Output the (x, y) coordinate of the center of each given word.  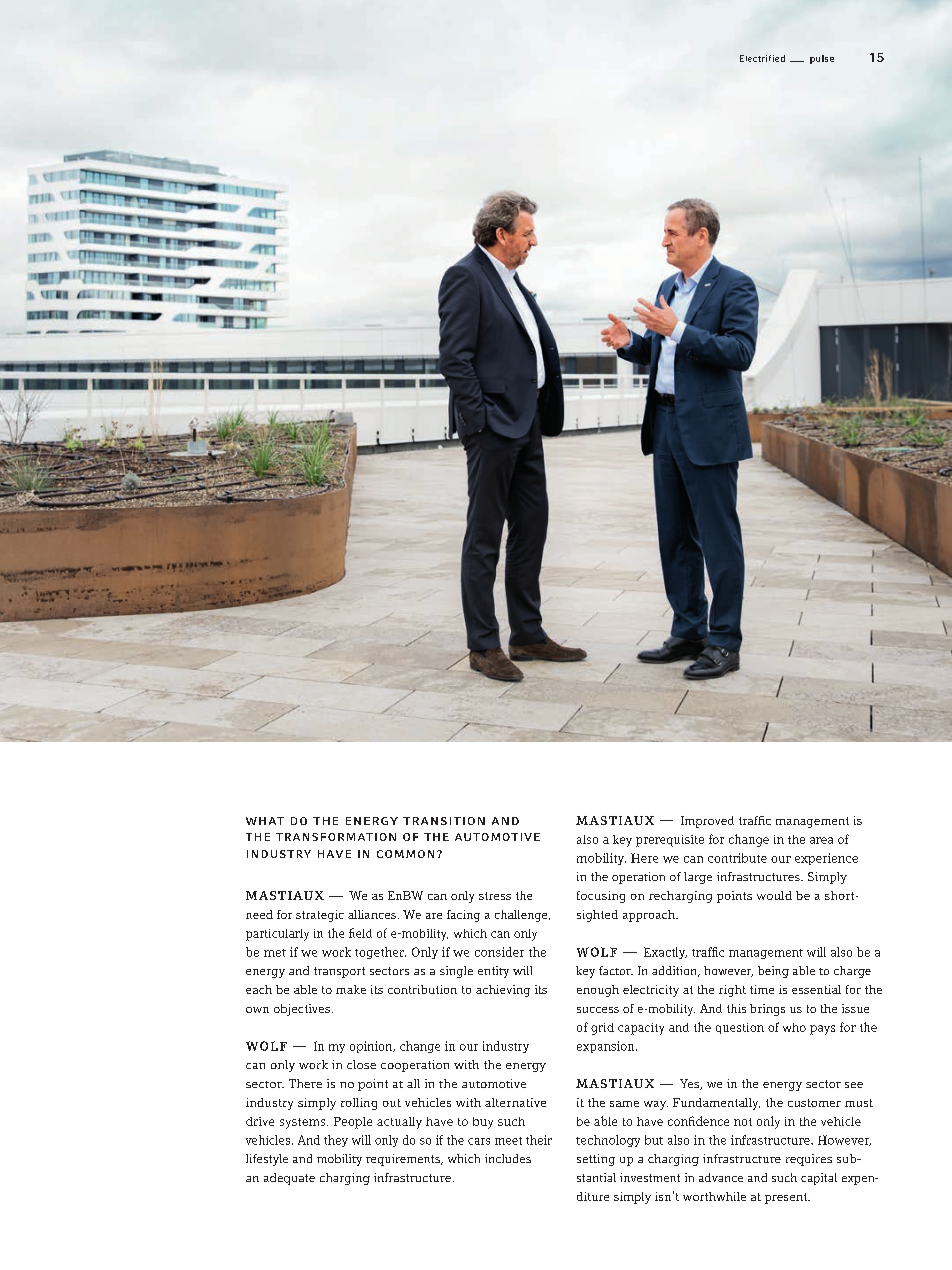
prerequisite (670, 841)
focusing (601, 897)
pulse (822, 59)
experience (826, 859)
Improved (707, 822)
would (774, 895)
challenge (522, 916)
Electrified (762, 58)
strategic (320, 916)
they (336, 1141)
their (539, 1140)
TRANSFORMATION (336, 837)
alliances (372, 914)
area (821, 840)
